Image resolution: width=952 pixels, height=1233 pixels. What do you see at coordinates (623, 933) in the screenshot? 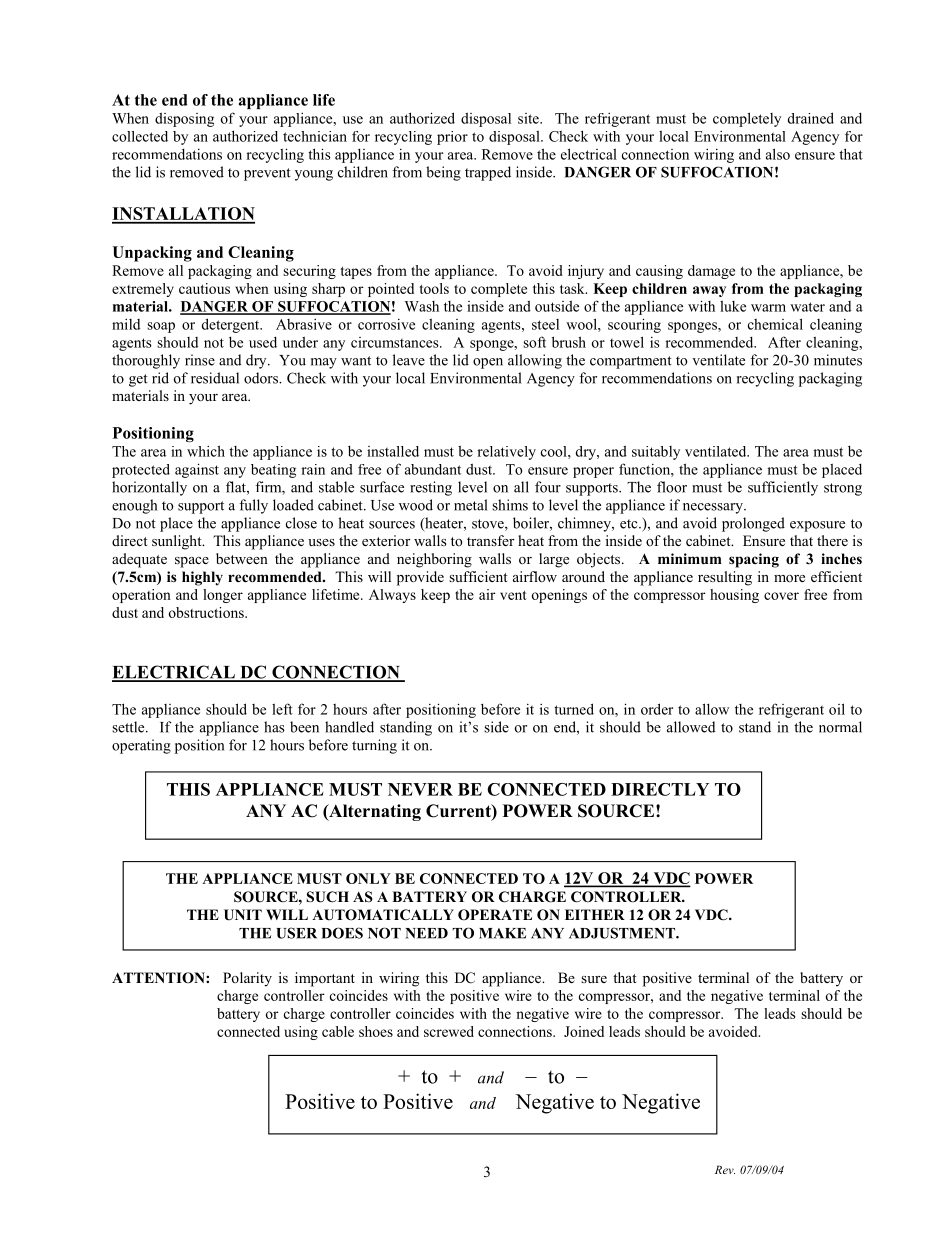
I see `ADJUSTMENT` at bounding box center [623, 933].
